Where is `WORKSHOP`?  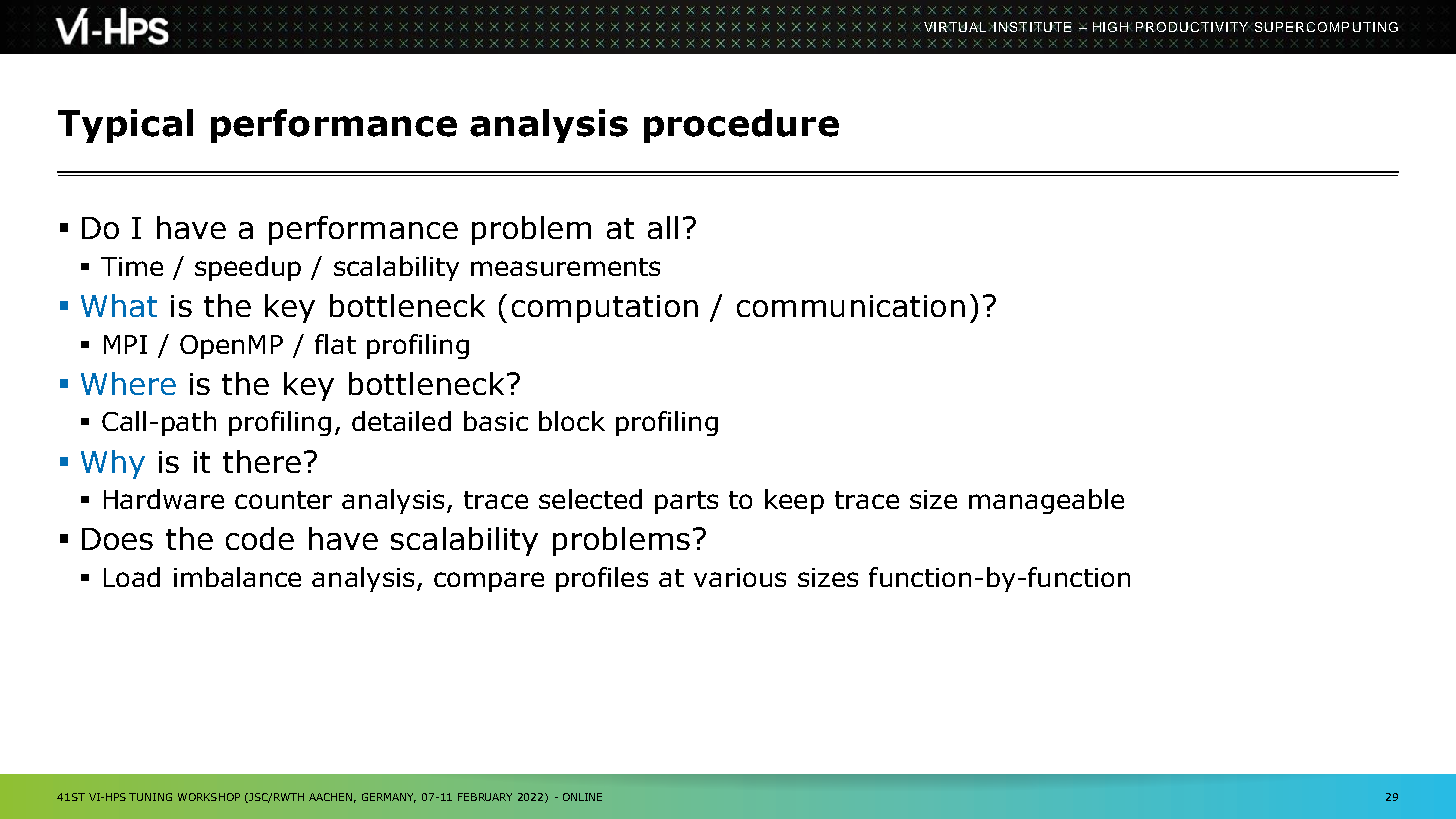 WORKSHOP is located at coordinates (209, 797).
